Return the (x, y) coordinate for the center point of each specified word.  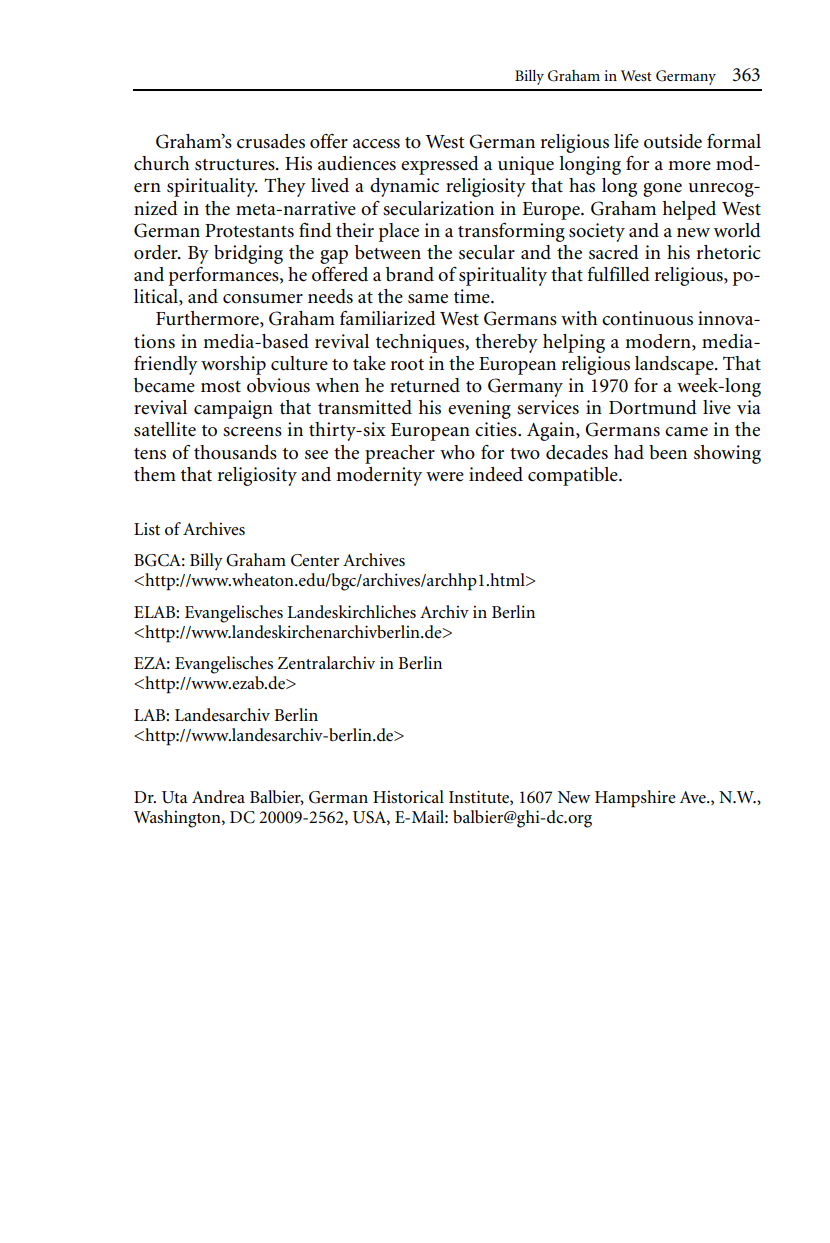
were (445, 477)
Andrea (218, 797)
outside (673, 141)
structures (236, 165)
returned (425, 385)
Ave (694, 797)
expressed (440, 165)
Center (315, 560)
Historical (408, 797)
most (221, 387)
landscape (675, 365)
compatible (574, 476)
